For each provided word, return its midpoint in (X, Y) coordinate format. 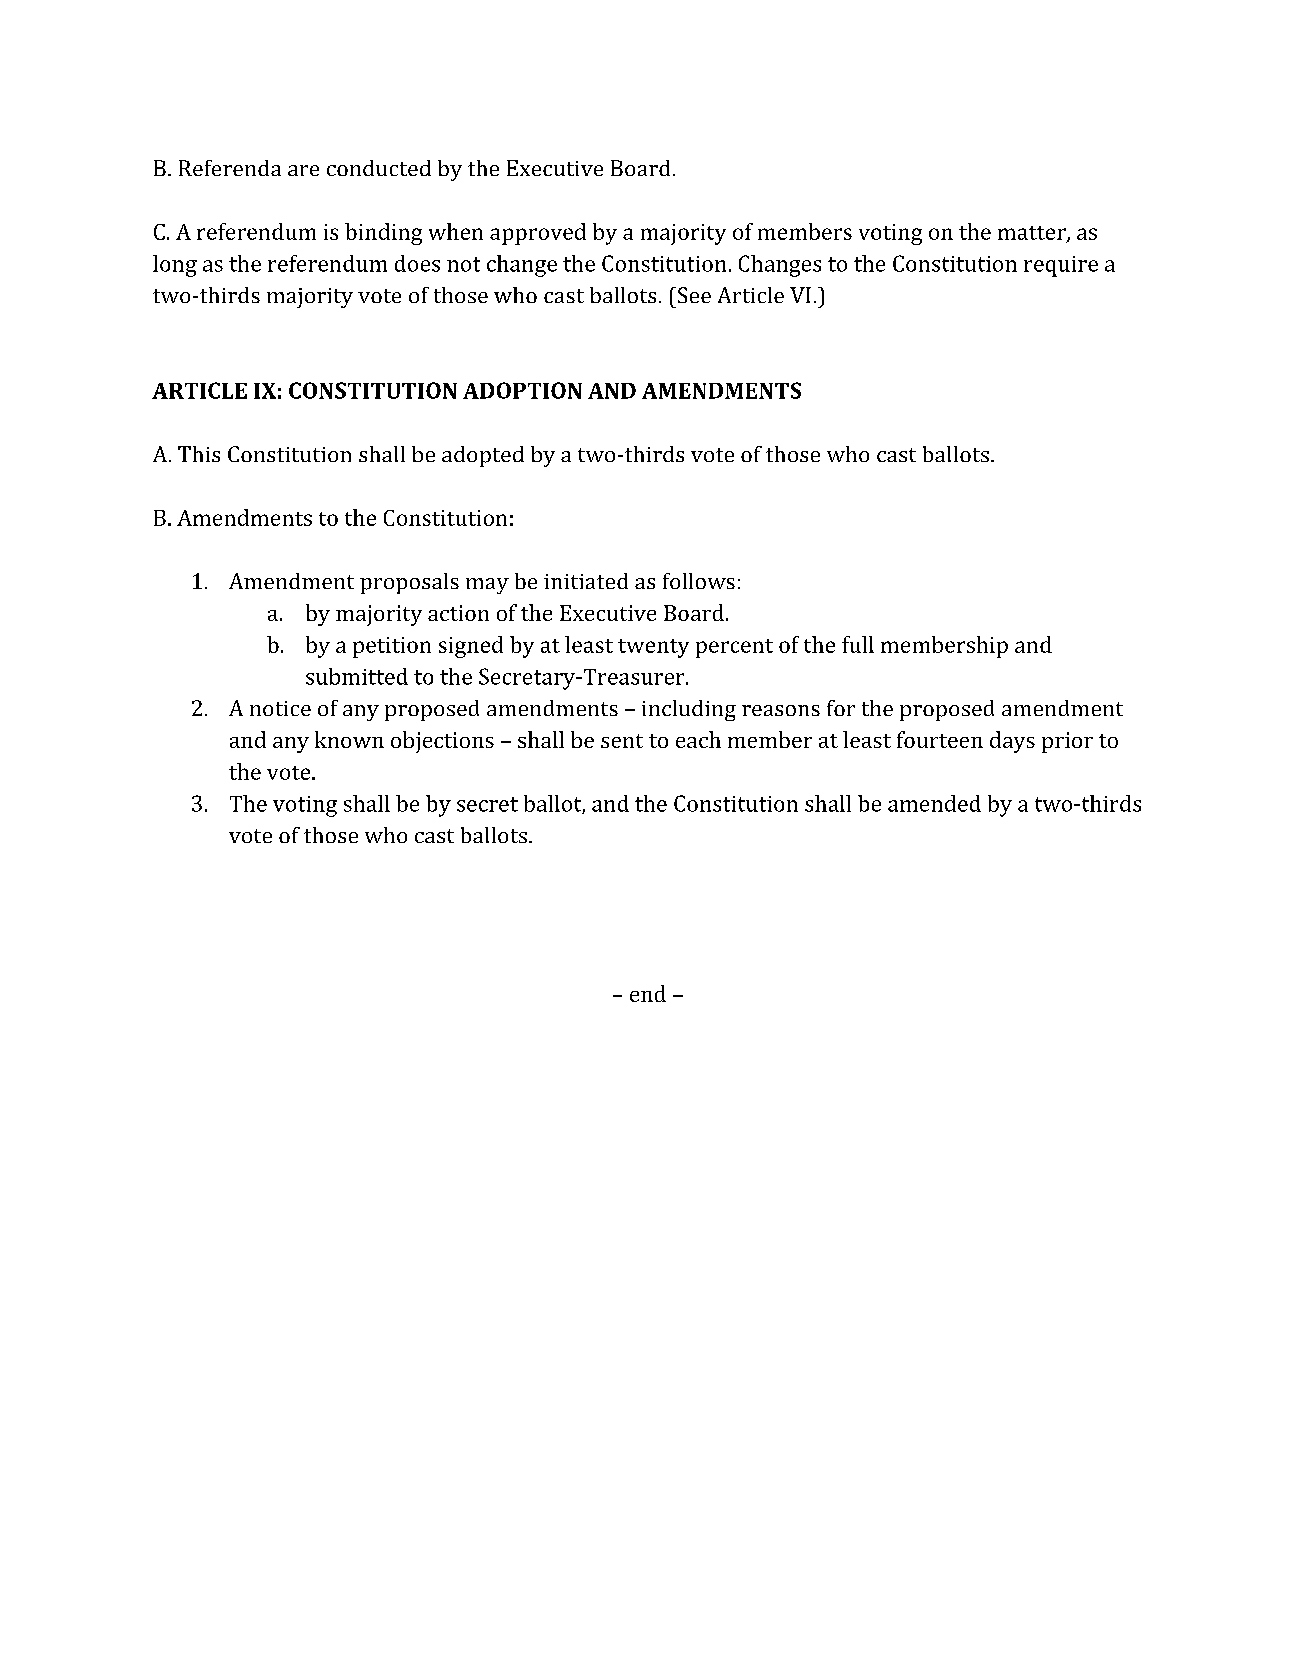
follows (699, 581)
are (303, 170)
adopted (483, 456)
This (199, 454)
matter (1033, 234)
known (349, 739)
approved (538, 234)
